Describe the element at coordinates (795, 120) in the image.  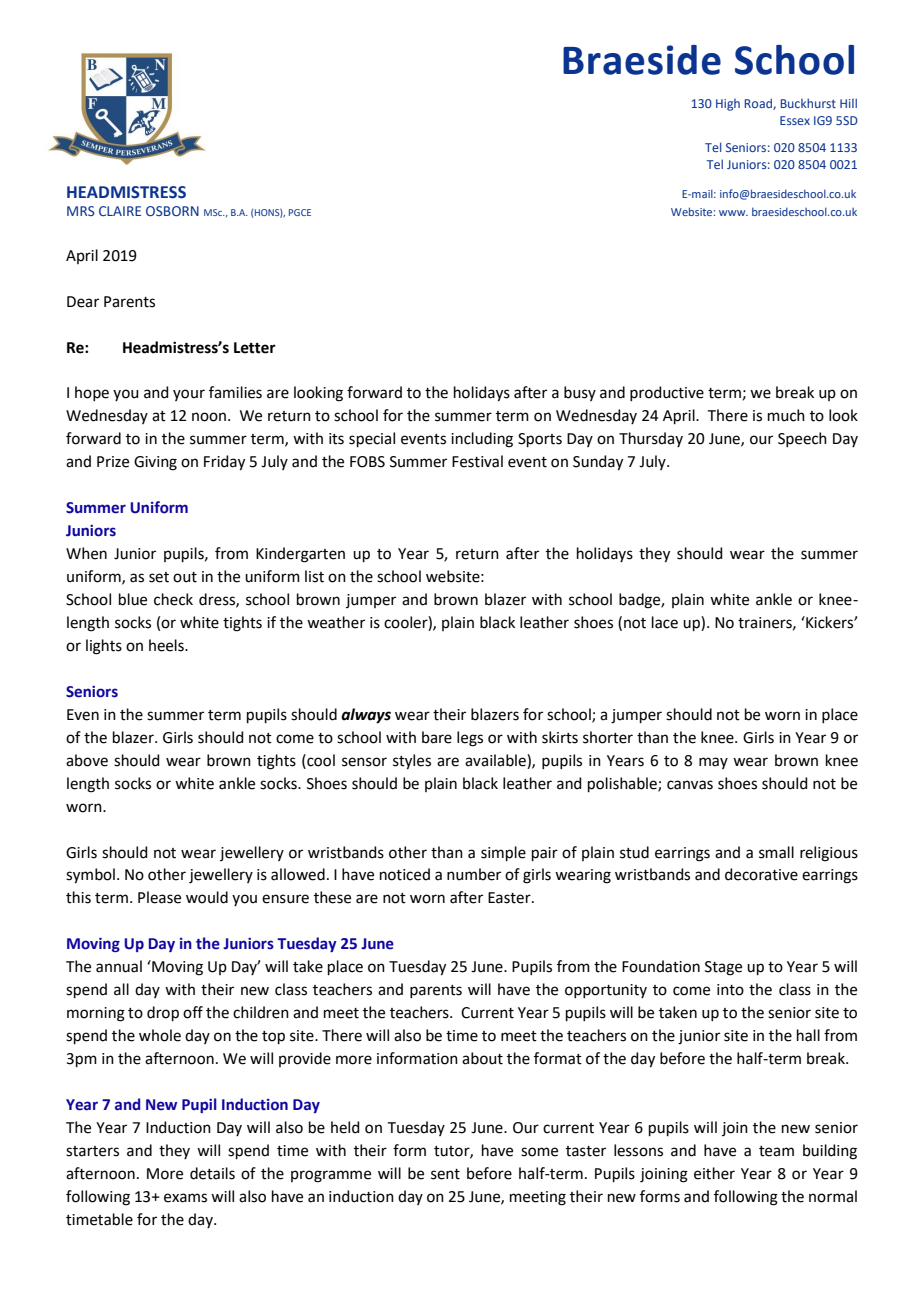
I see `Essex` at that location.
